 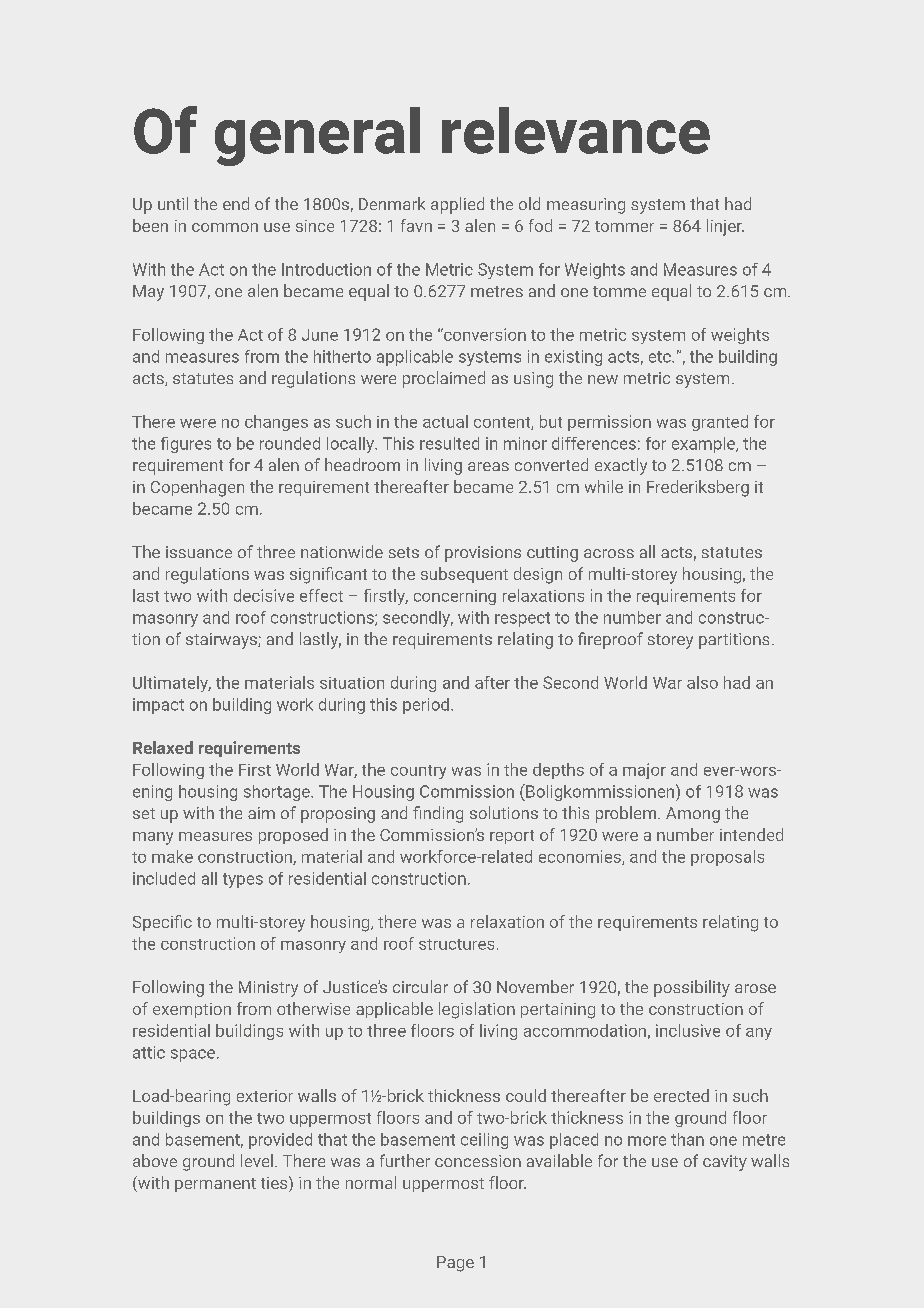 What do you see at coordinates (692, 988) in the image?
I see `possibility` at bounding box center [692, 988].
